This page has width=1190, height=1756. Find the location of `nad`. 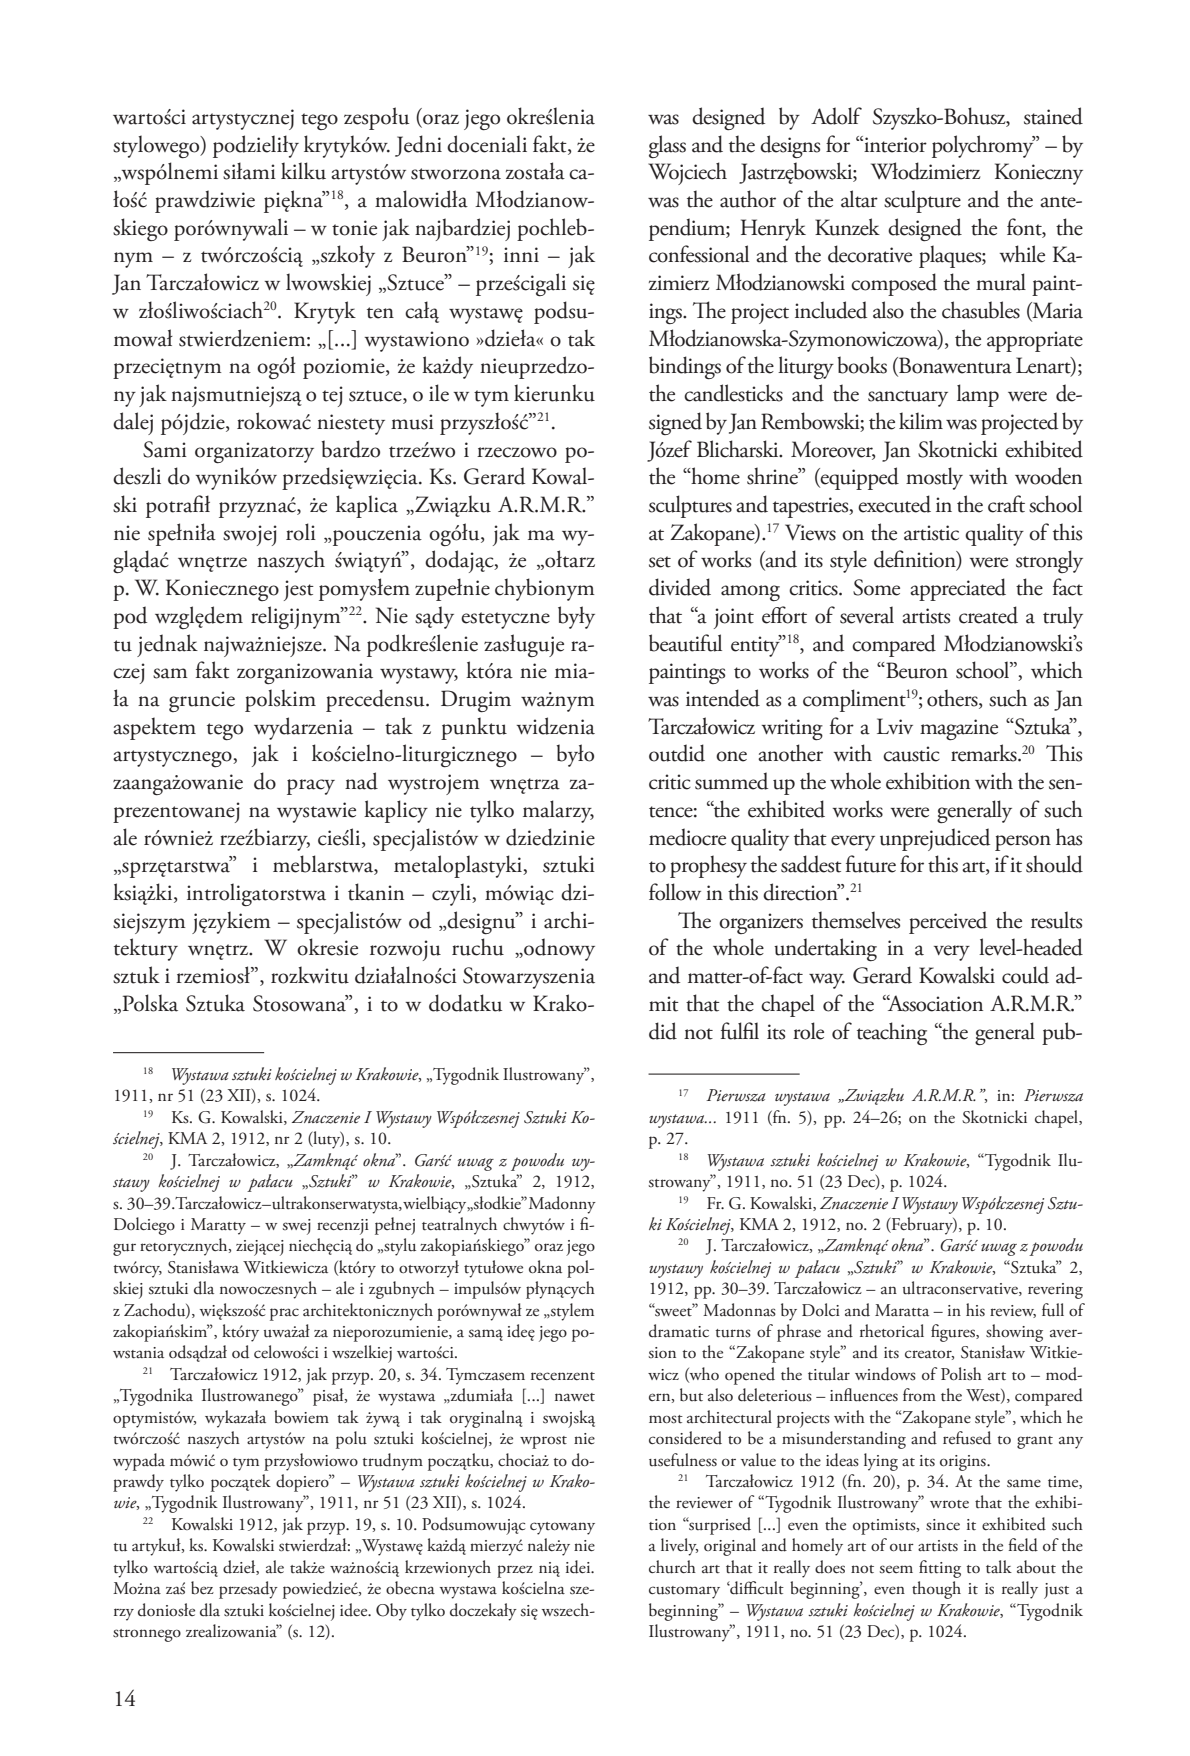

nad is located at coordinates (361, 781).
